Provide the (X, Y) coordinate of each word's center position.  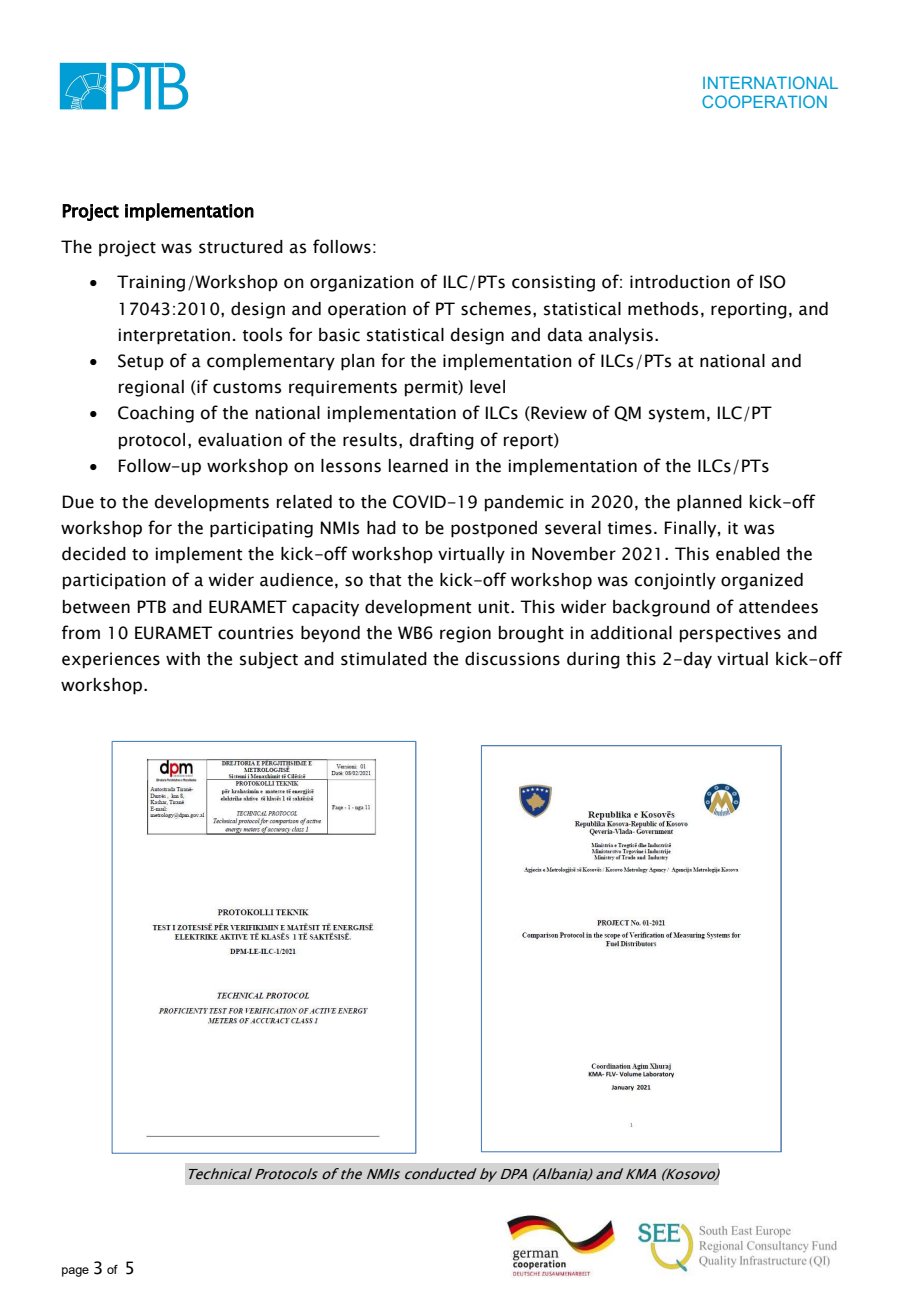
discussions (512, 659)
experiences (111, 660)
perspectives (730, 634)
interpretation (174, 336)
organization (362, 283)
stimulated (384, 659)
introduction (680, 282)
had (381, 528)
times (629, 528)
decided (94, 554)
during (593, 660)
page (75, 1272)
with (183, 659)
